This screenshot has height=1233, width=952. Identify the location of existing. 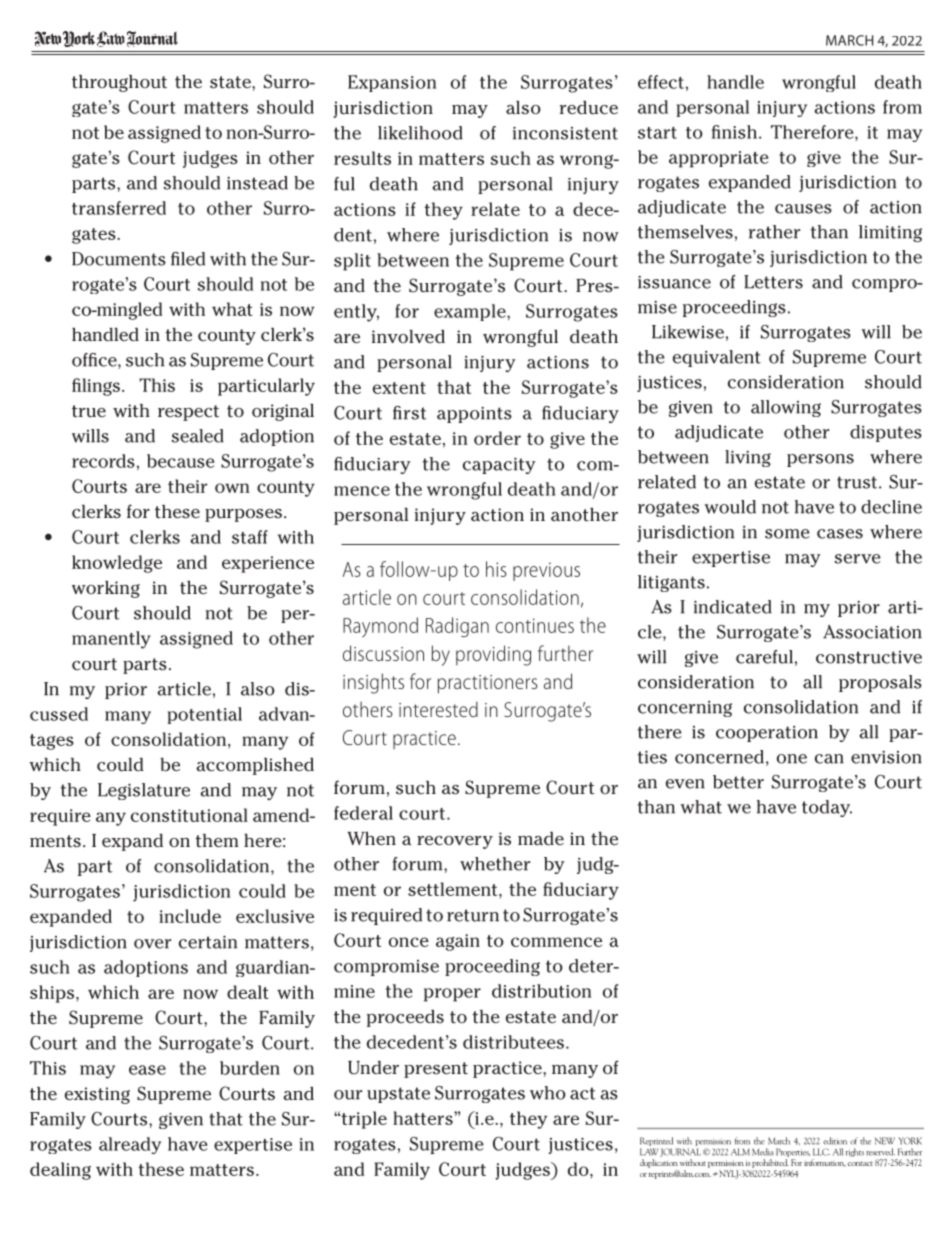
(97, 1095).
